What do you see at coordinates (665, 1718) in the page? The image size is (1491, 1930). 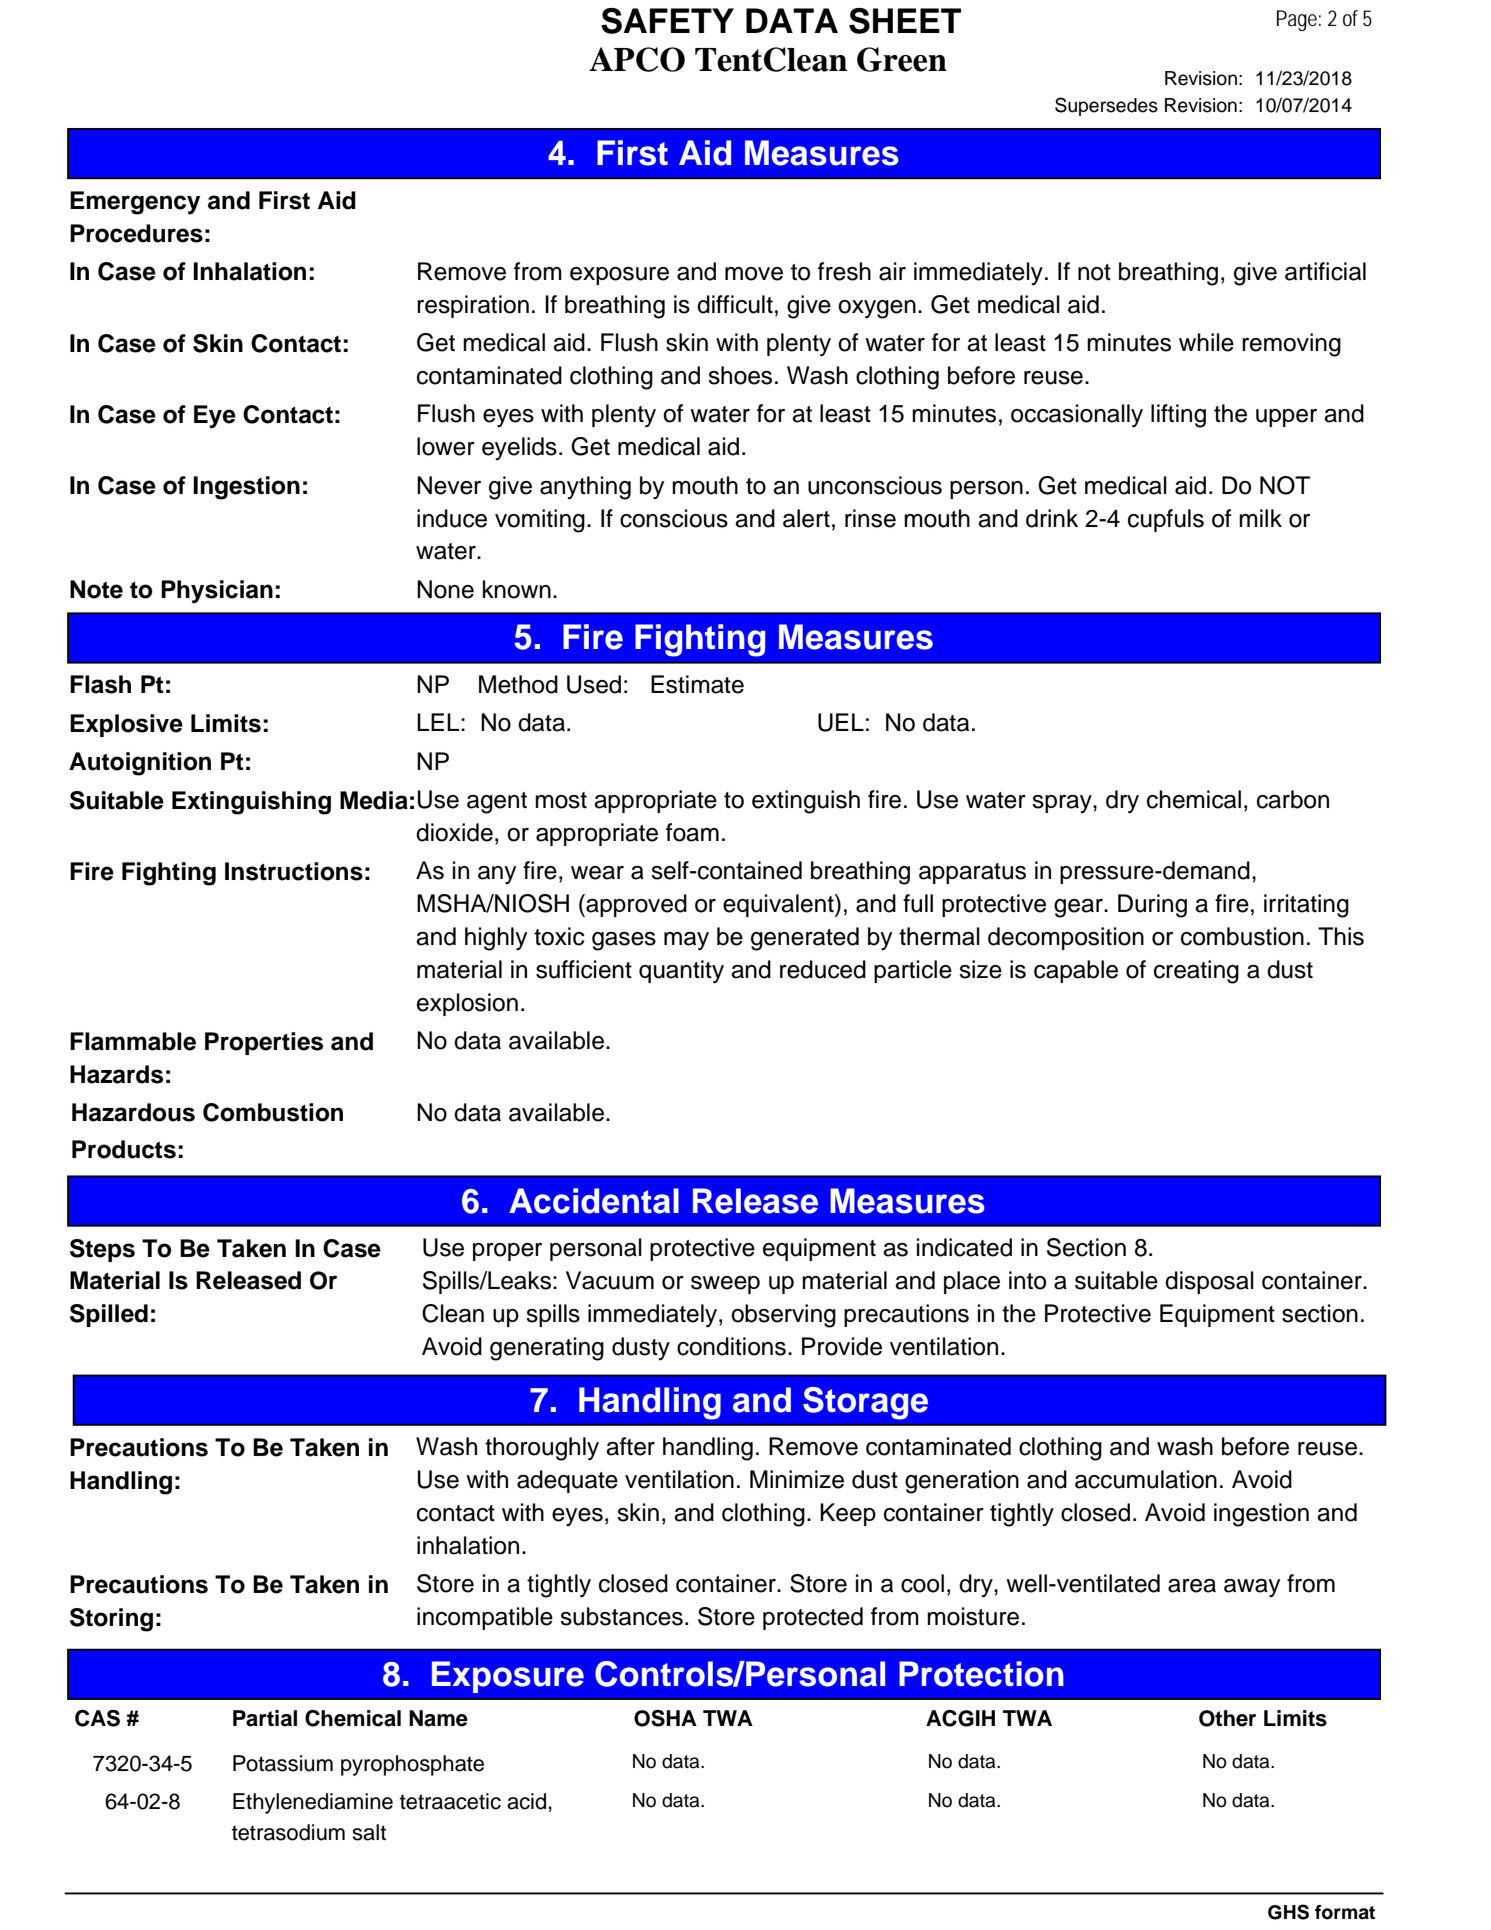 I see `OSHA` at bounding box center [665, 1718].
